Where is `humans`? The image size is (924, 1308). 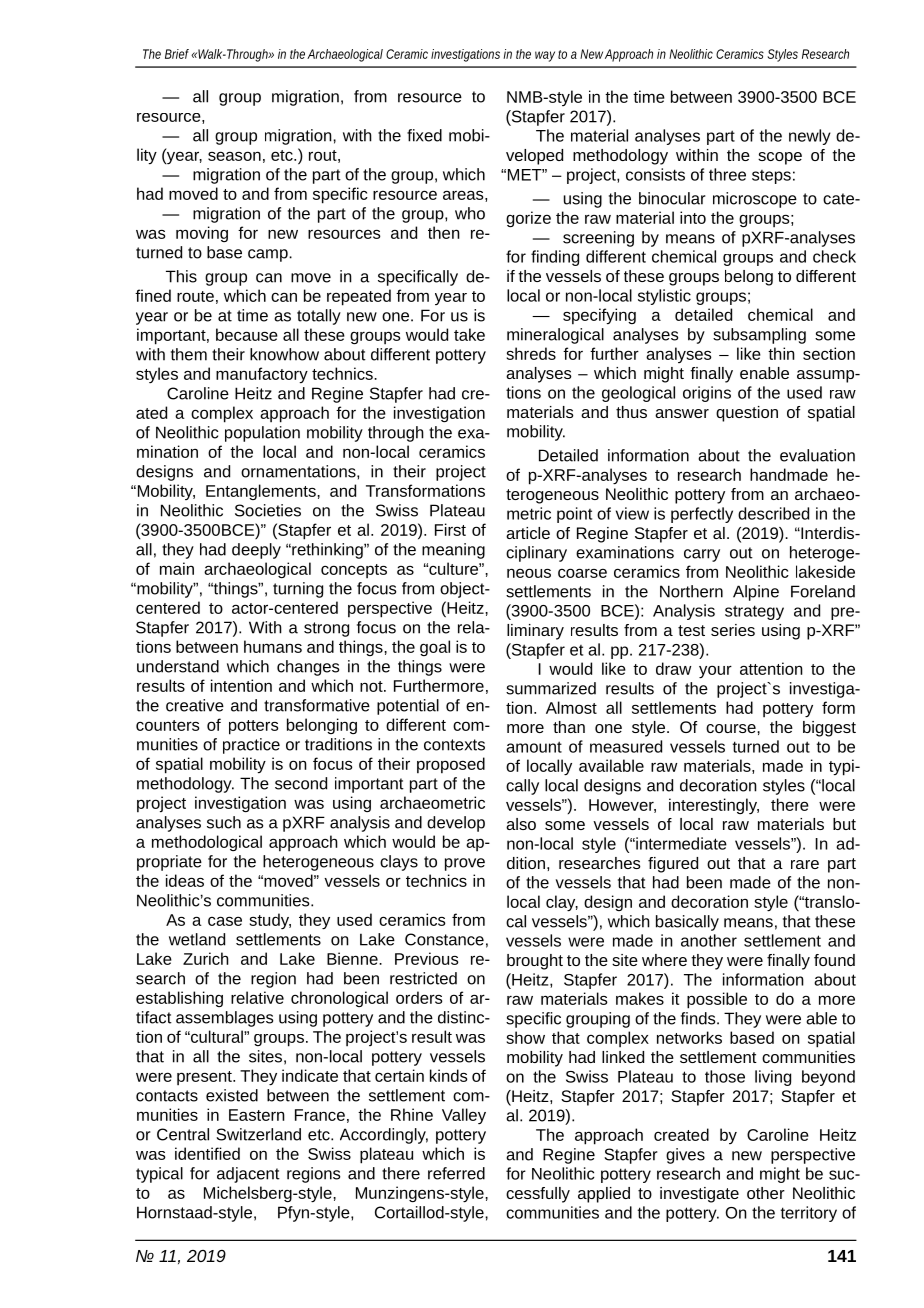
humans is located at coordinates (273, 646).
